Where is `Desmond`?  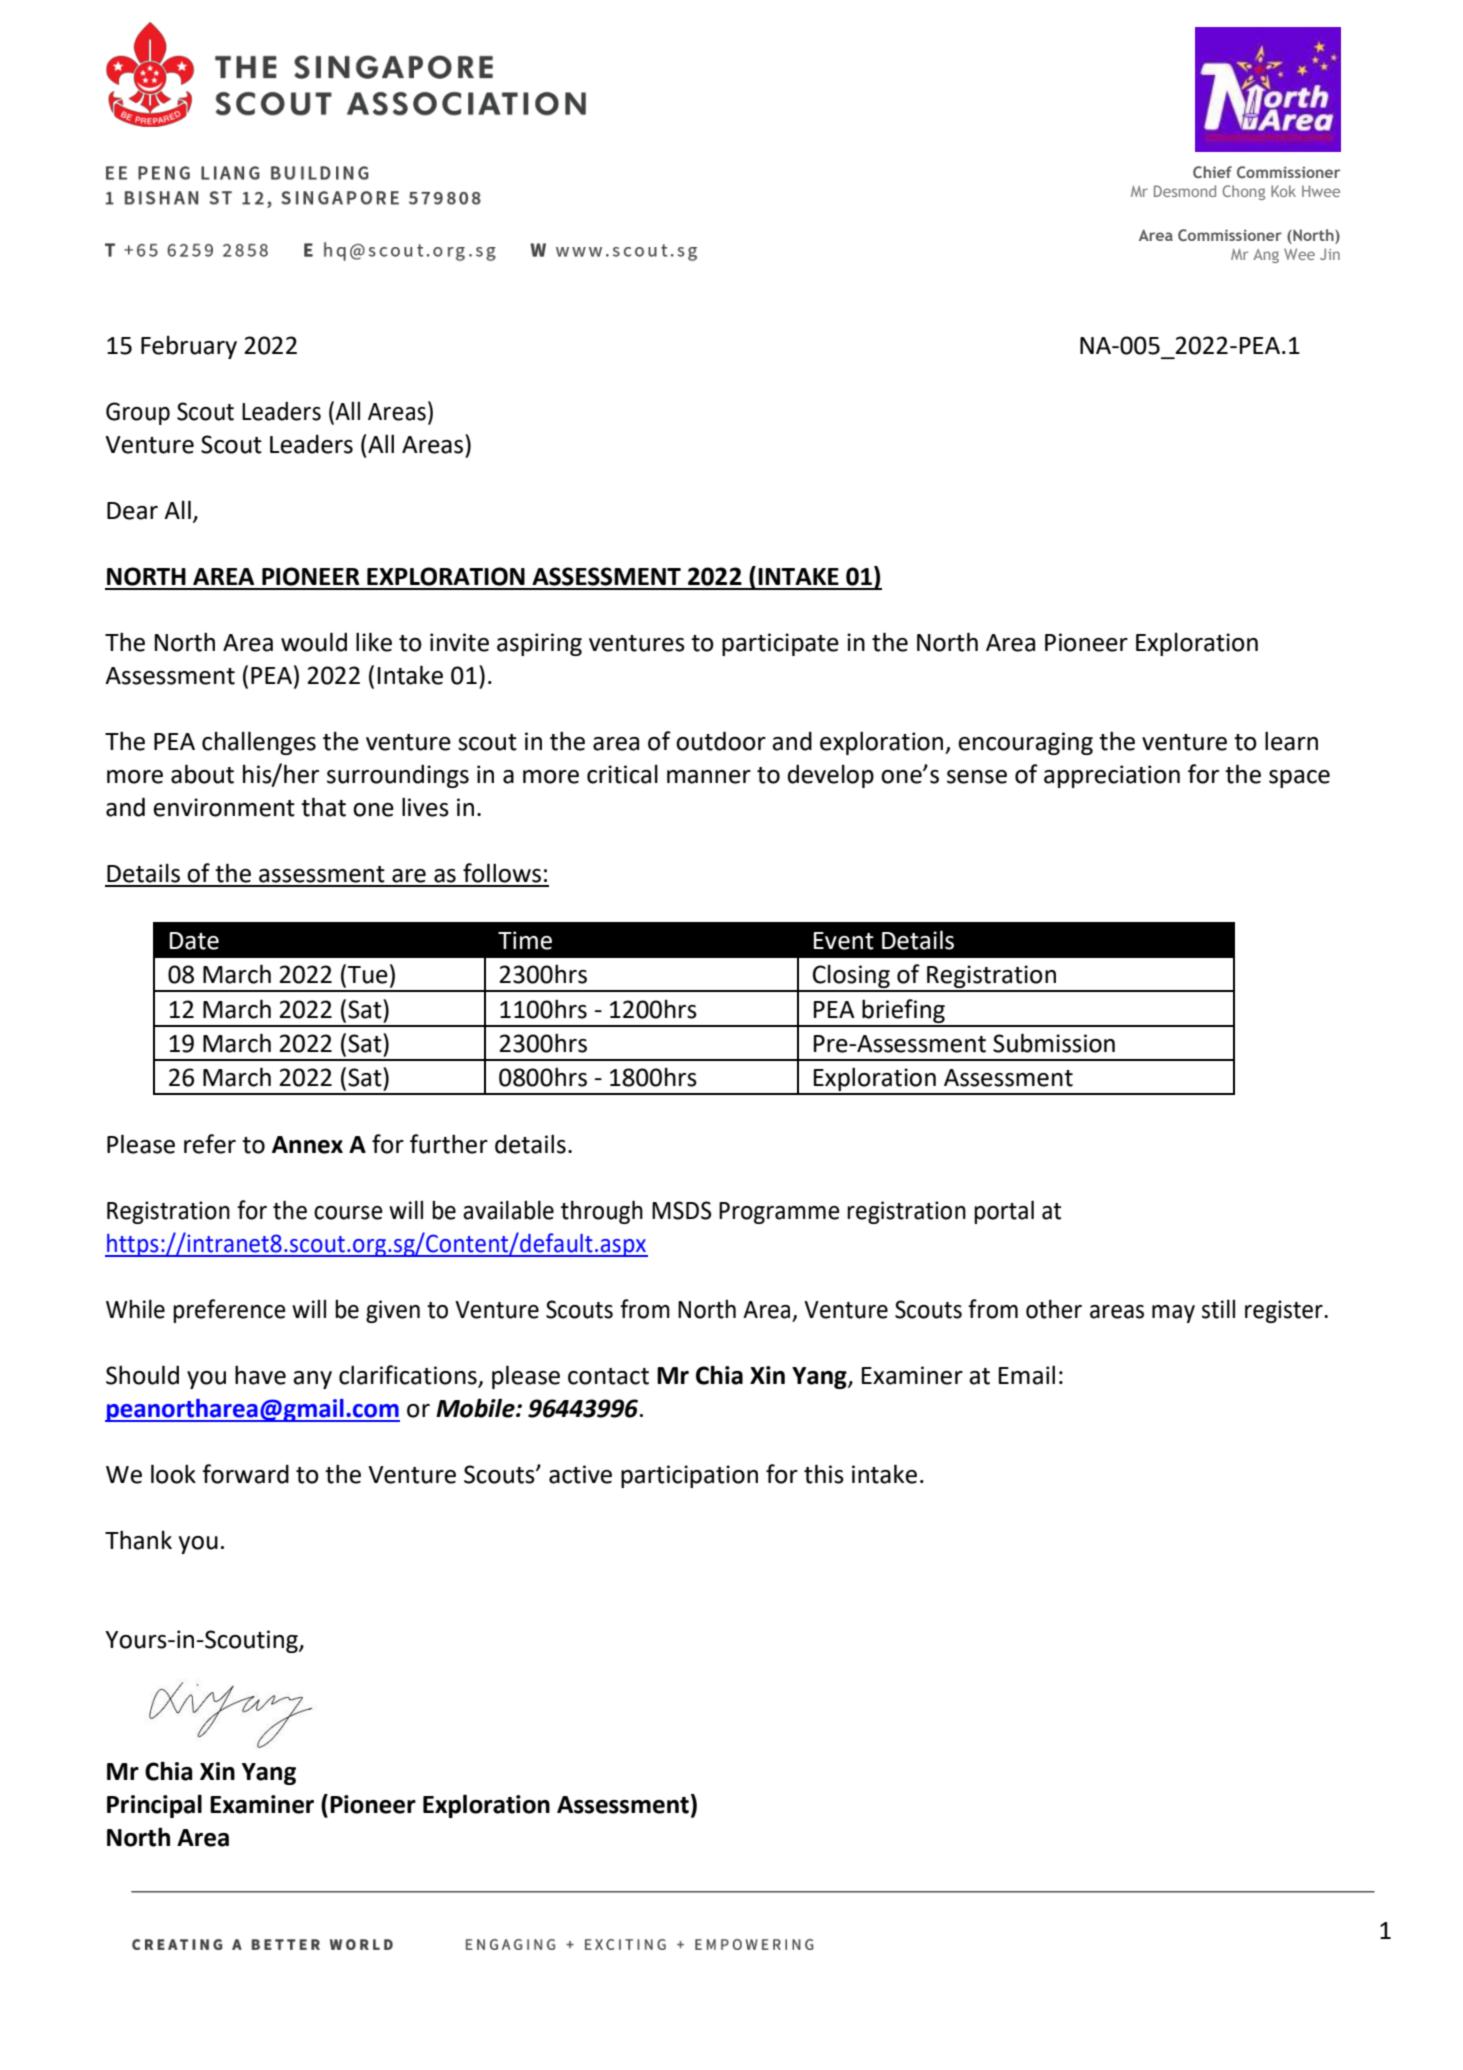 Desmond is located at coordinates (1185, 191).
